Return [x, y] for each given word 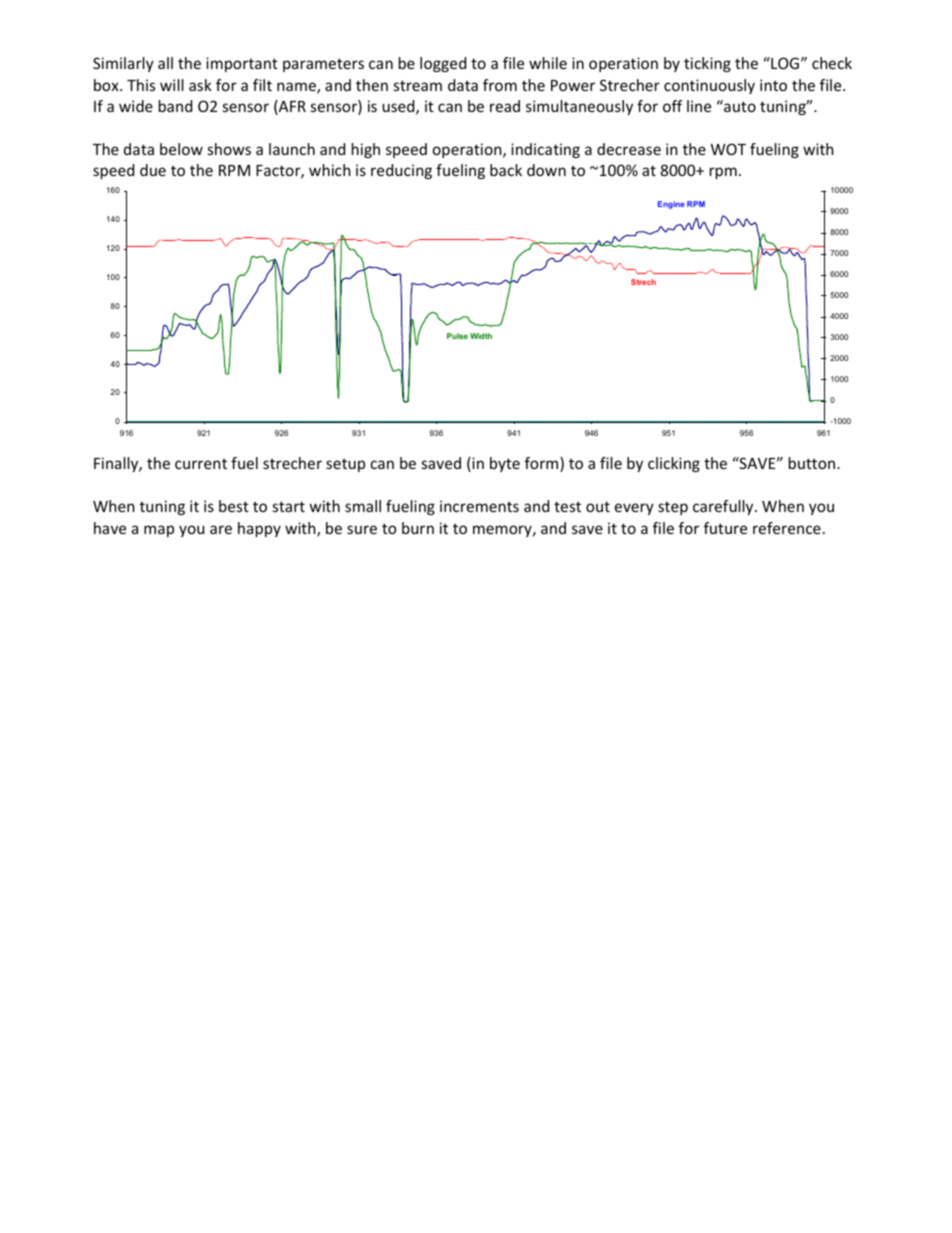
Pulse [457, 336]
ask [200, 85]
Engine [671, 205]
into [773, 85]
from [500, 85]
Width [481, 336]
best [234, 506]
